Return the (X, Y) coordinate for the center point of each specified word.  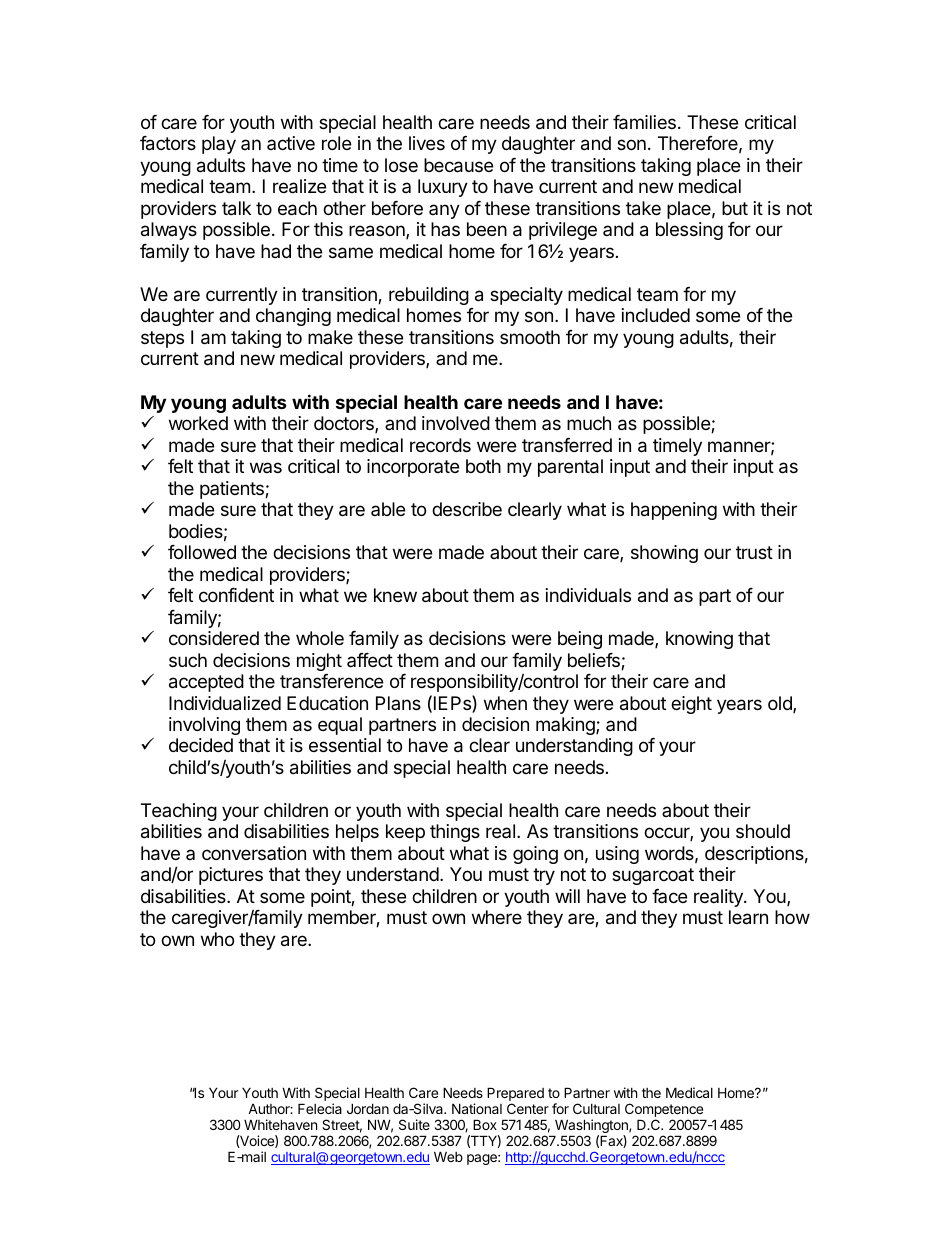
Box (485, 1124)
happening (674, 511)
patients (233, 490)
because (458, 165)
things (455, 833)
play (219, 145)
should (763, 831)
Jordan (368, 1108)
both (483, 466)
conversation (254, 853)
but (735, 208)
